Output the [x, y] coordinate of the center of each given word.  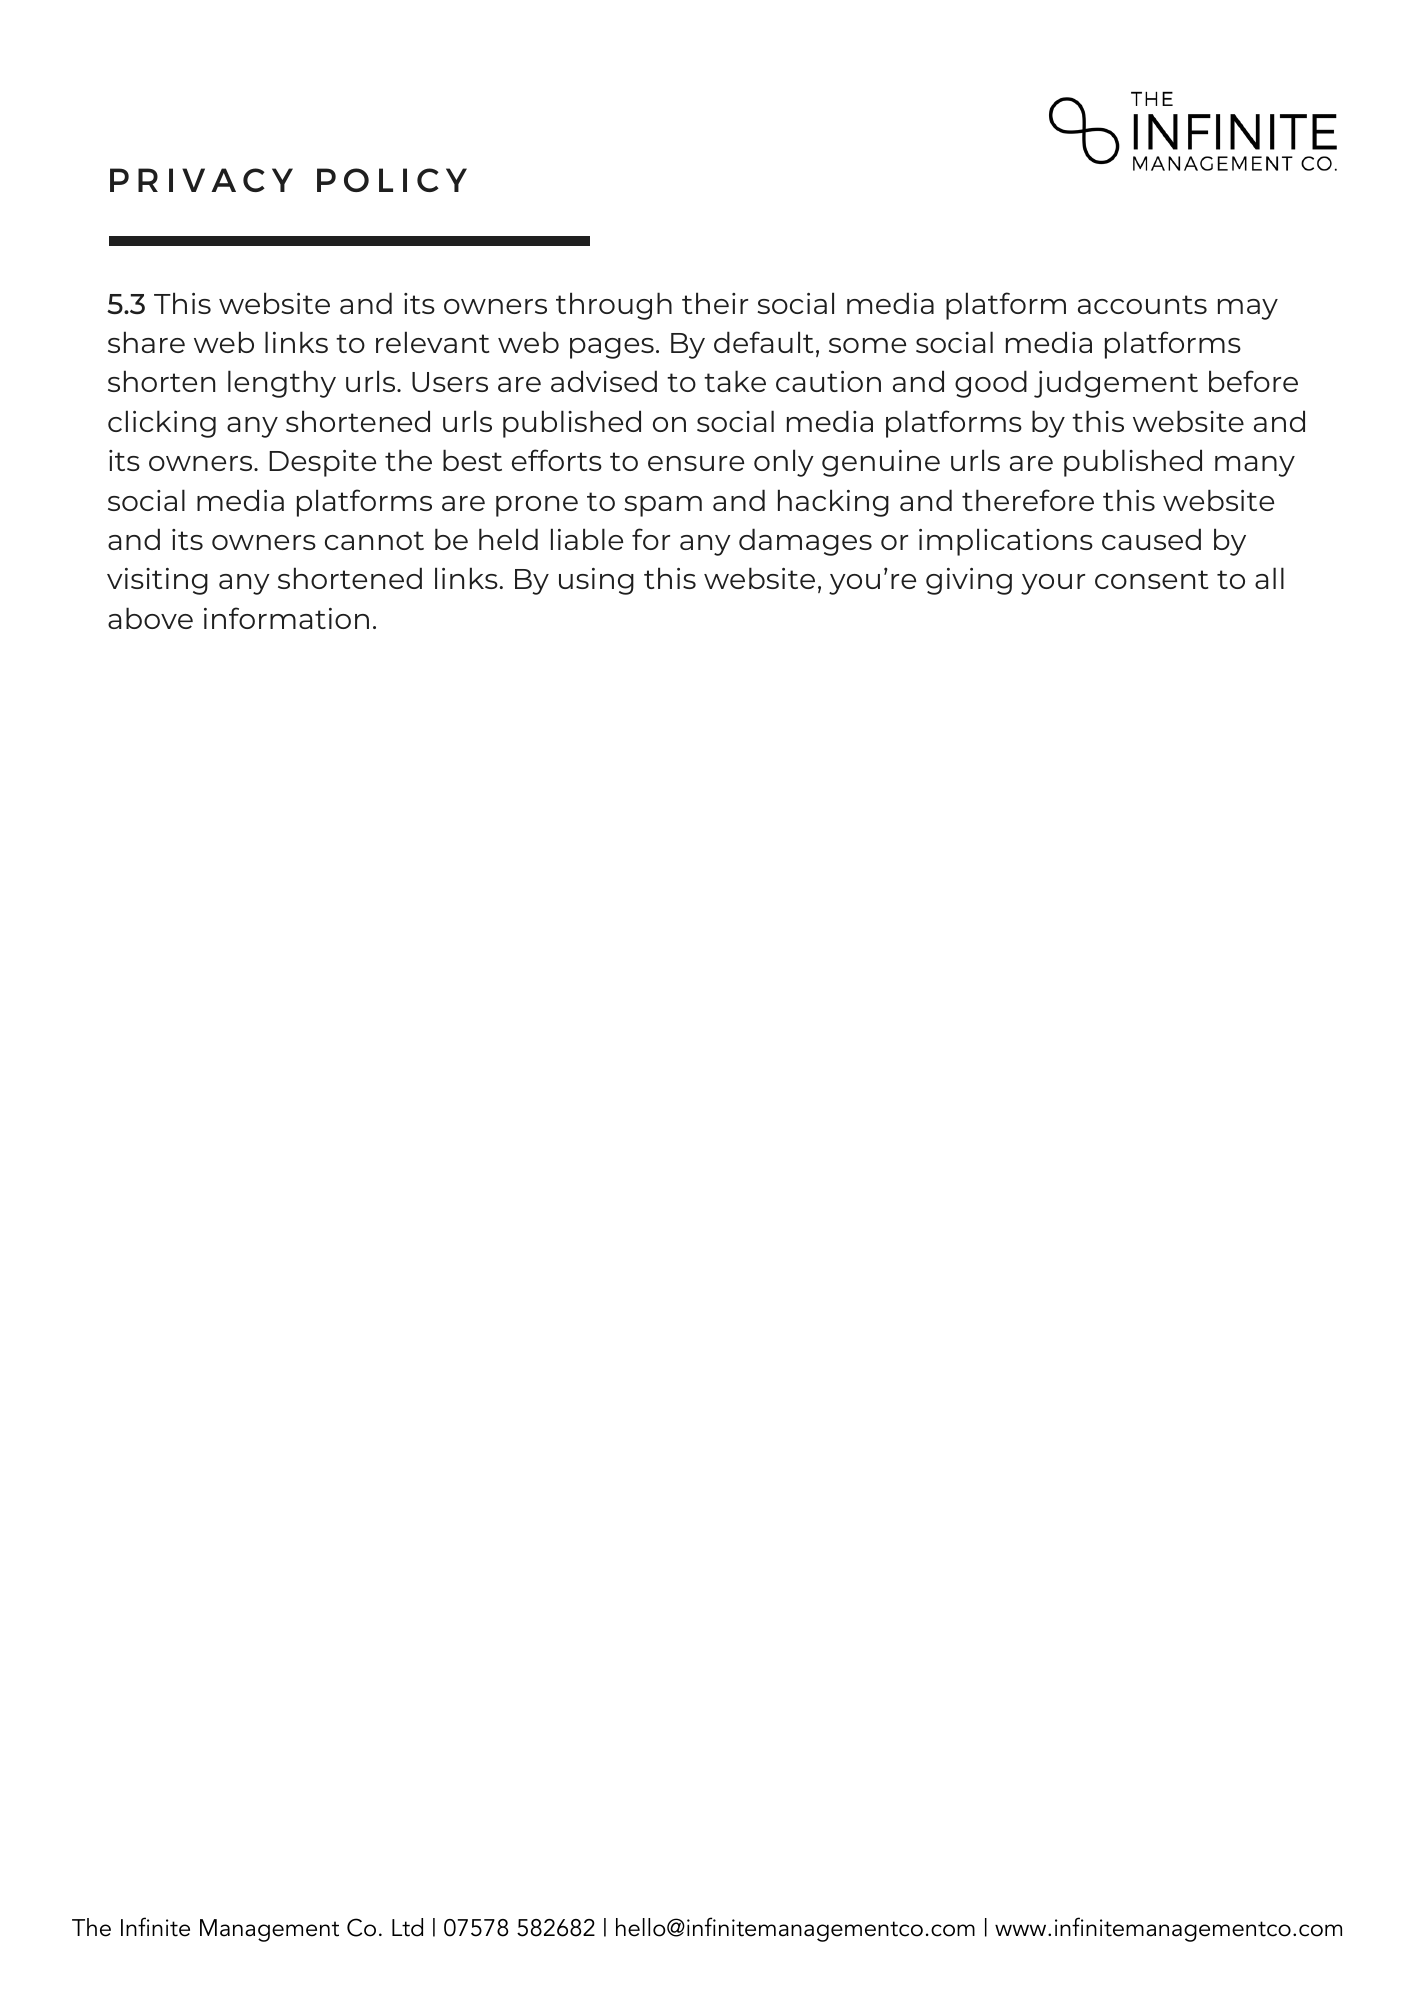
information [286, 618]
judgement [1116, 384]
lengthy [282, 384]
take [735, 381]
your [1053, 584]
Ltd [407, 1927]
